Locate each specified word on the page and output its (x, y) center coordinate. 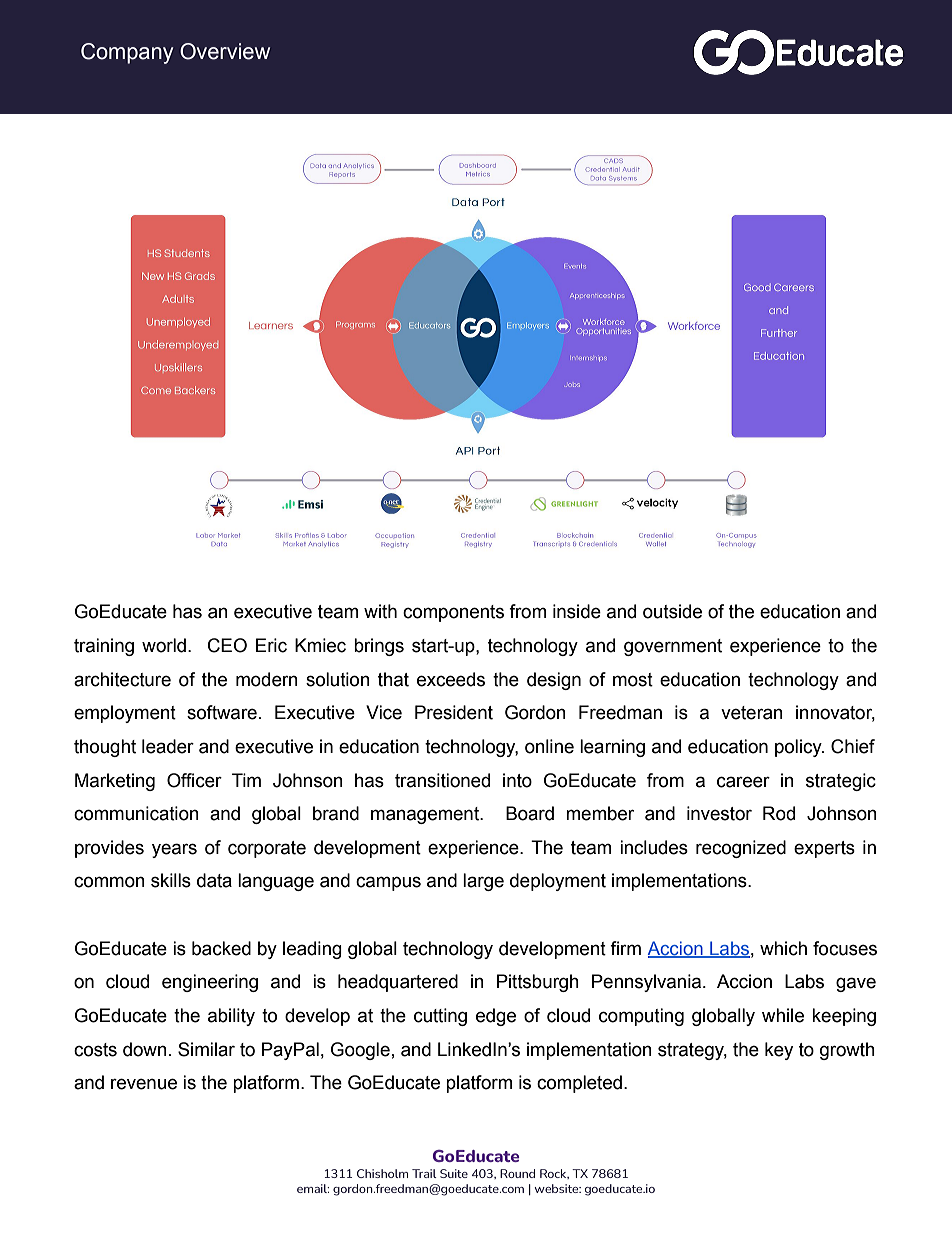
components (453, 613)
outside (672, 611)
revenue (144, 1084)
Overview (225, 51)
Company (127, 53)
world (164, 645)
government (673, 647)
